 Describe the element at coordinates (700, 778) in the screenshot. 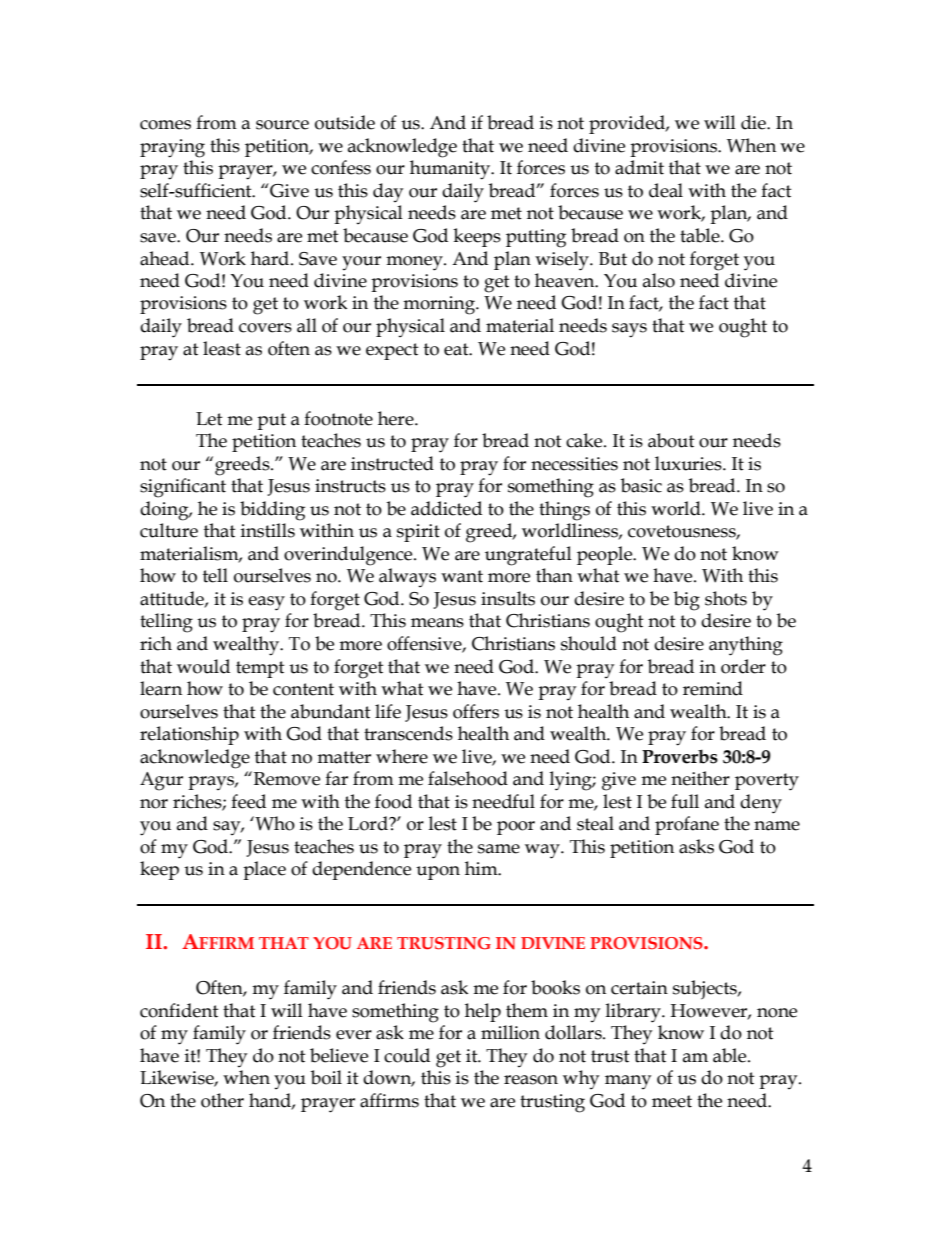

I see `neither` at that location.
